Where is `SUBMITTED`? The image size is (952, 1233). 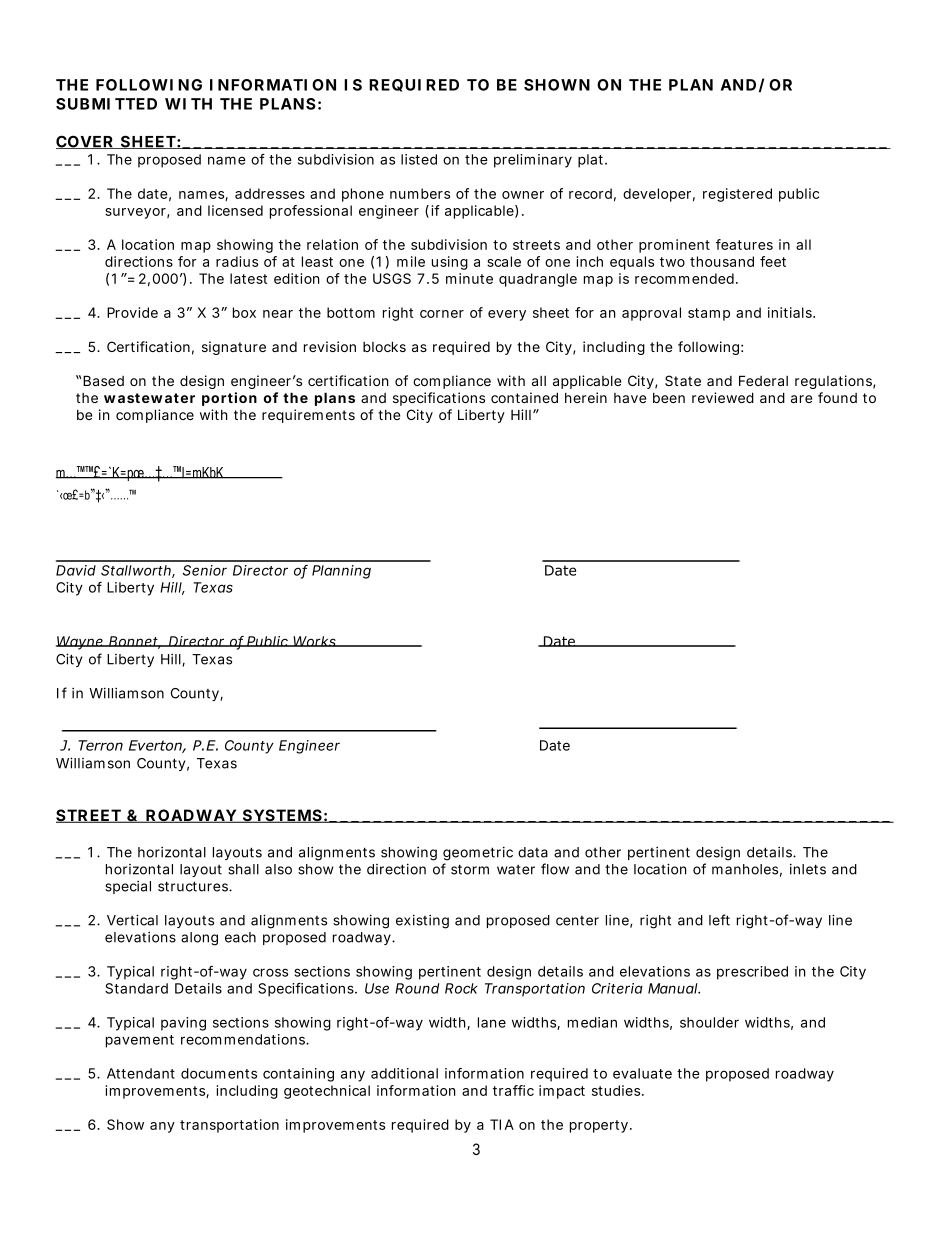 SUBMITTED is located at coordinates (106, 104).
